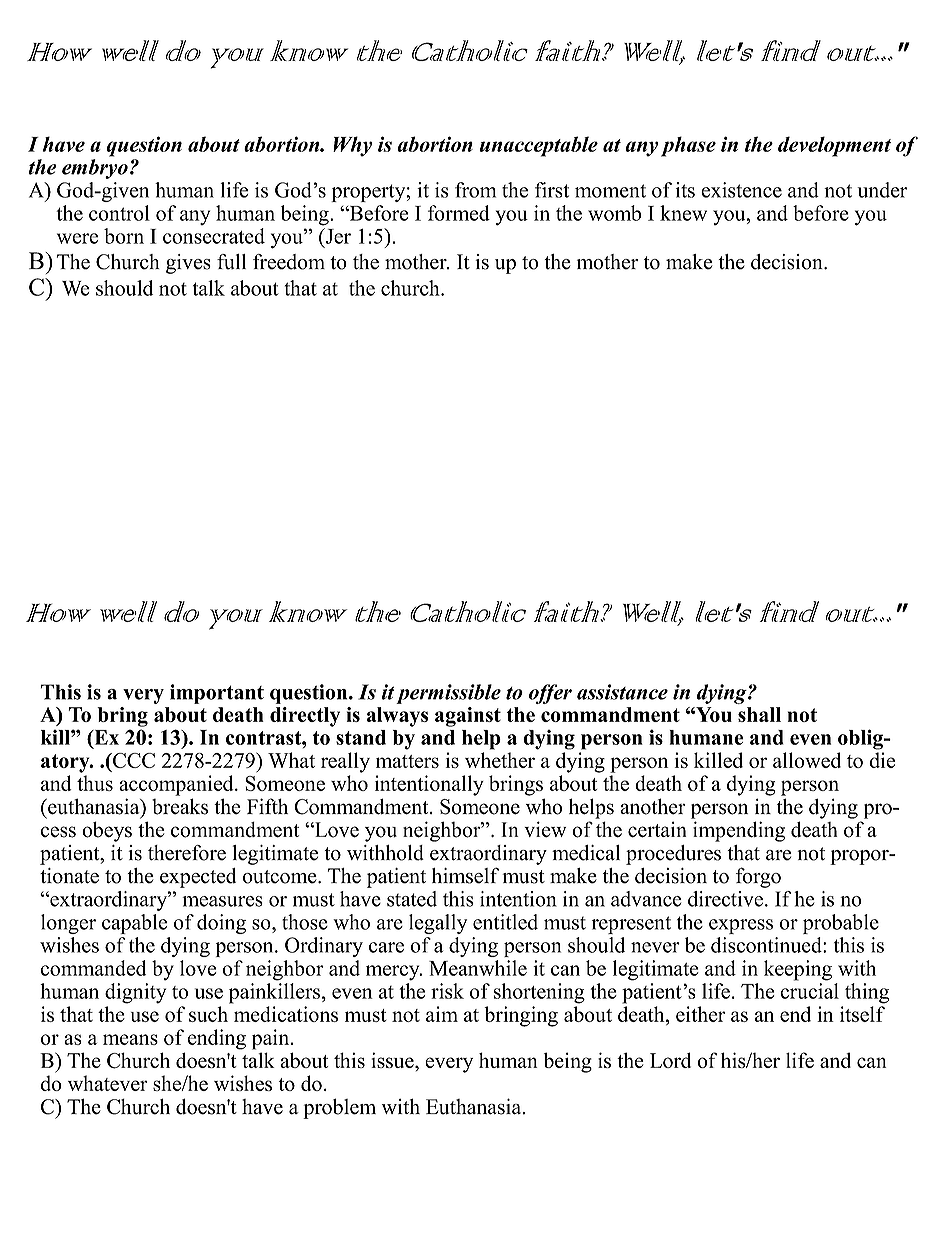  What do you see at coordinates (95, 169) in the page?
I see `embryo` at bounding box center [95, 169].
